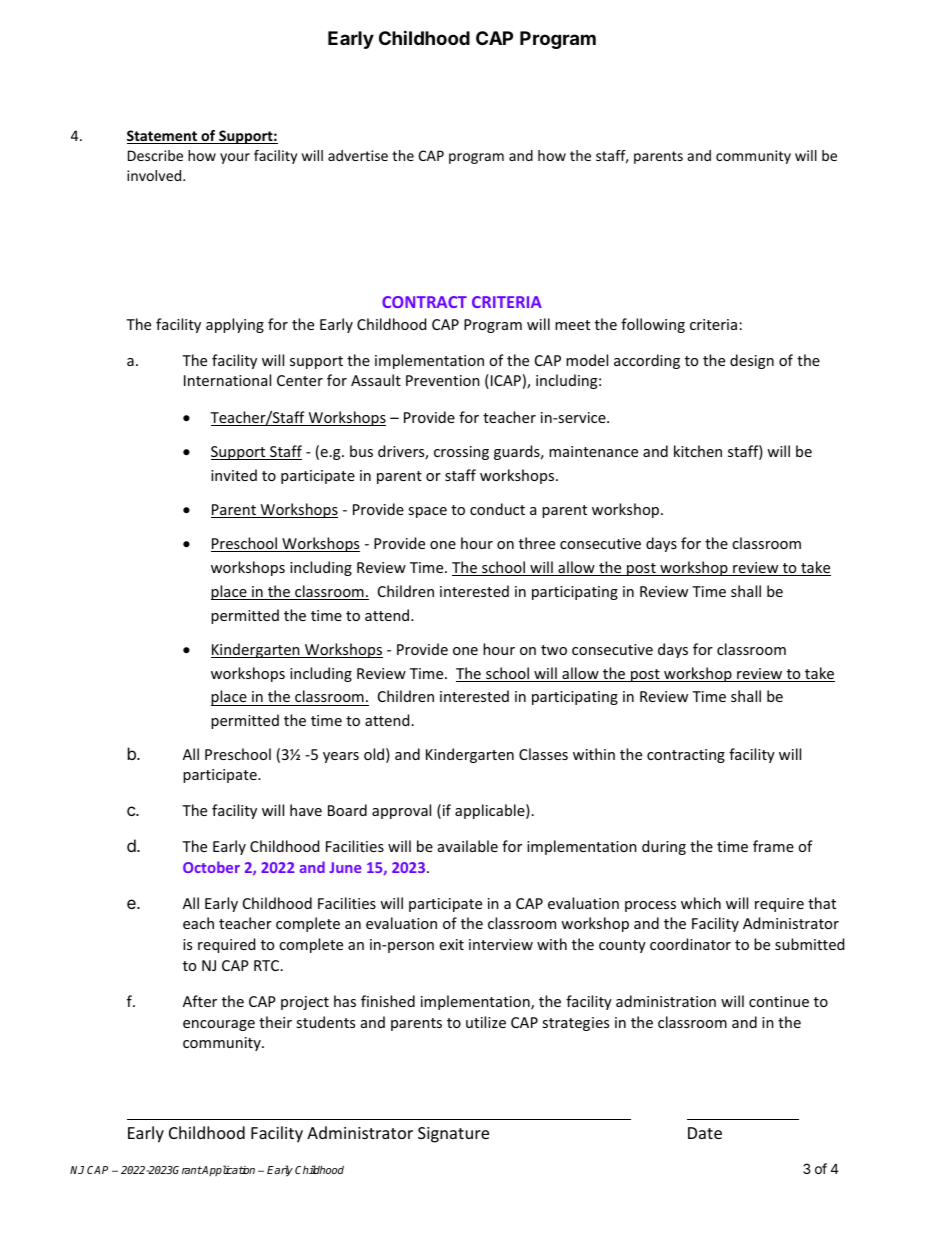 The width and height of the screenshot is (952, 1233). I want to click on your, so click(235, 158).
